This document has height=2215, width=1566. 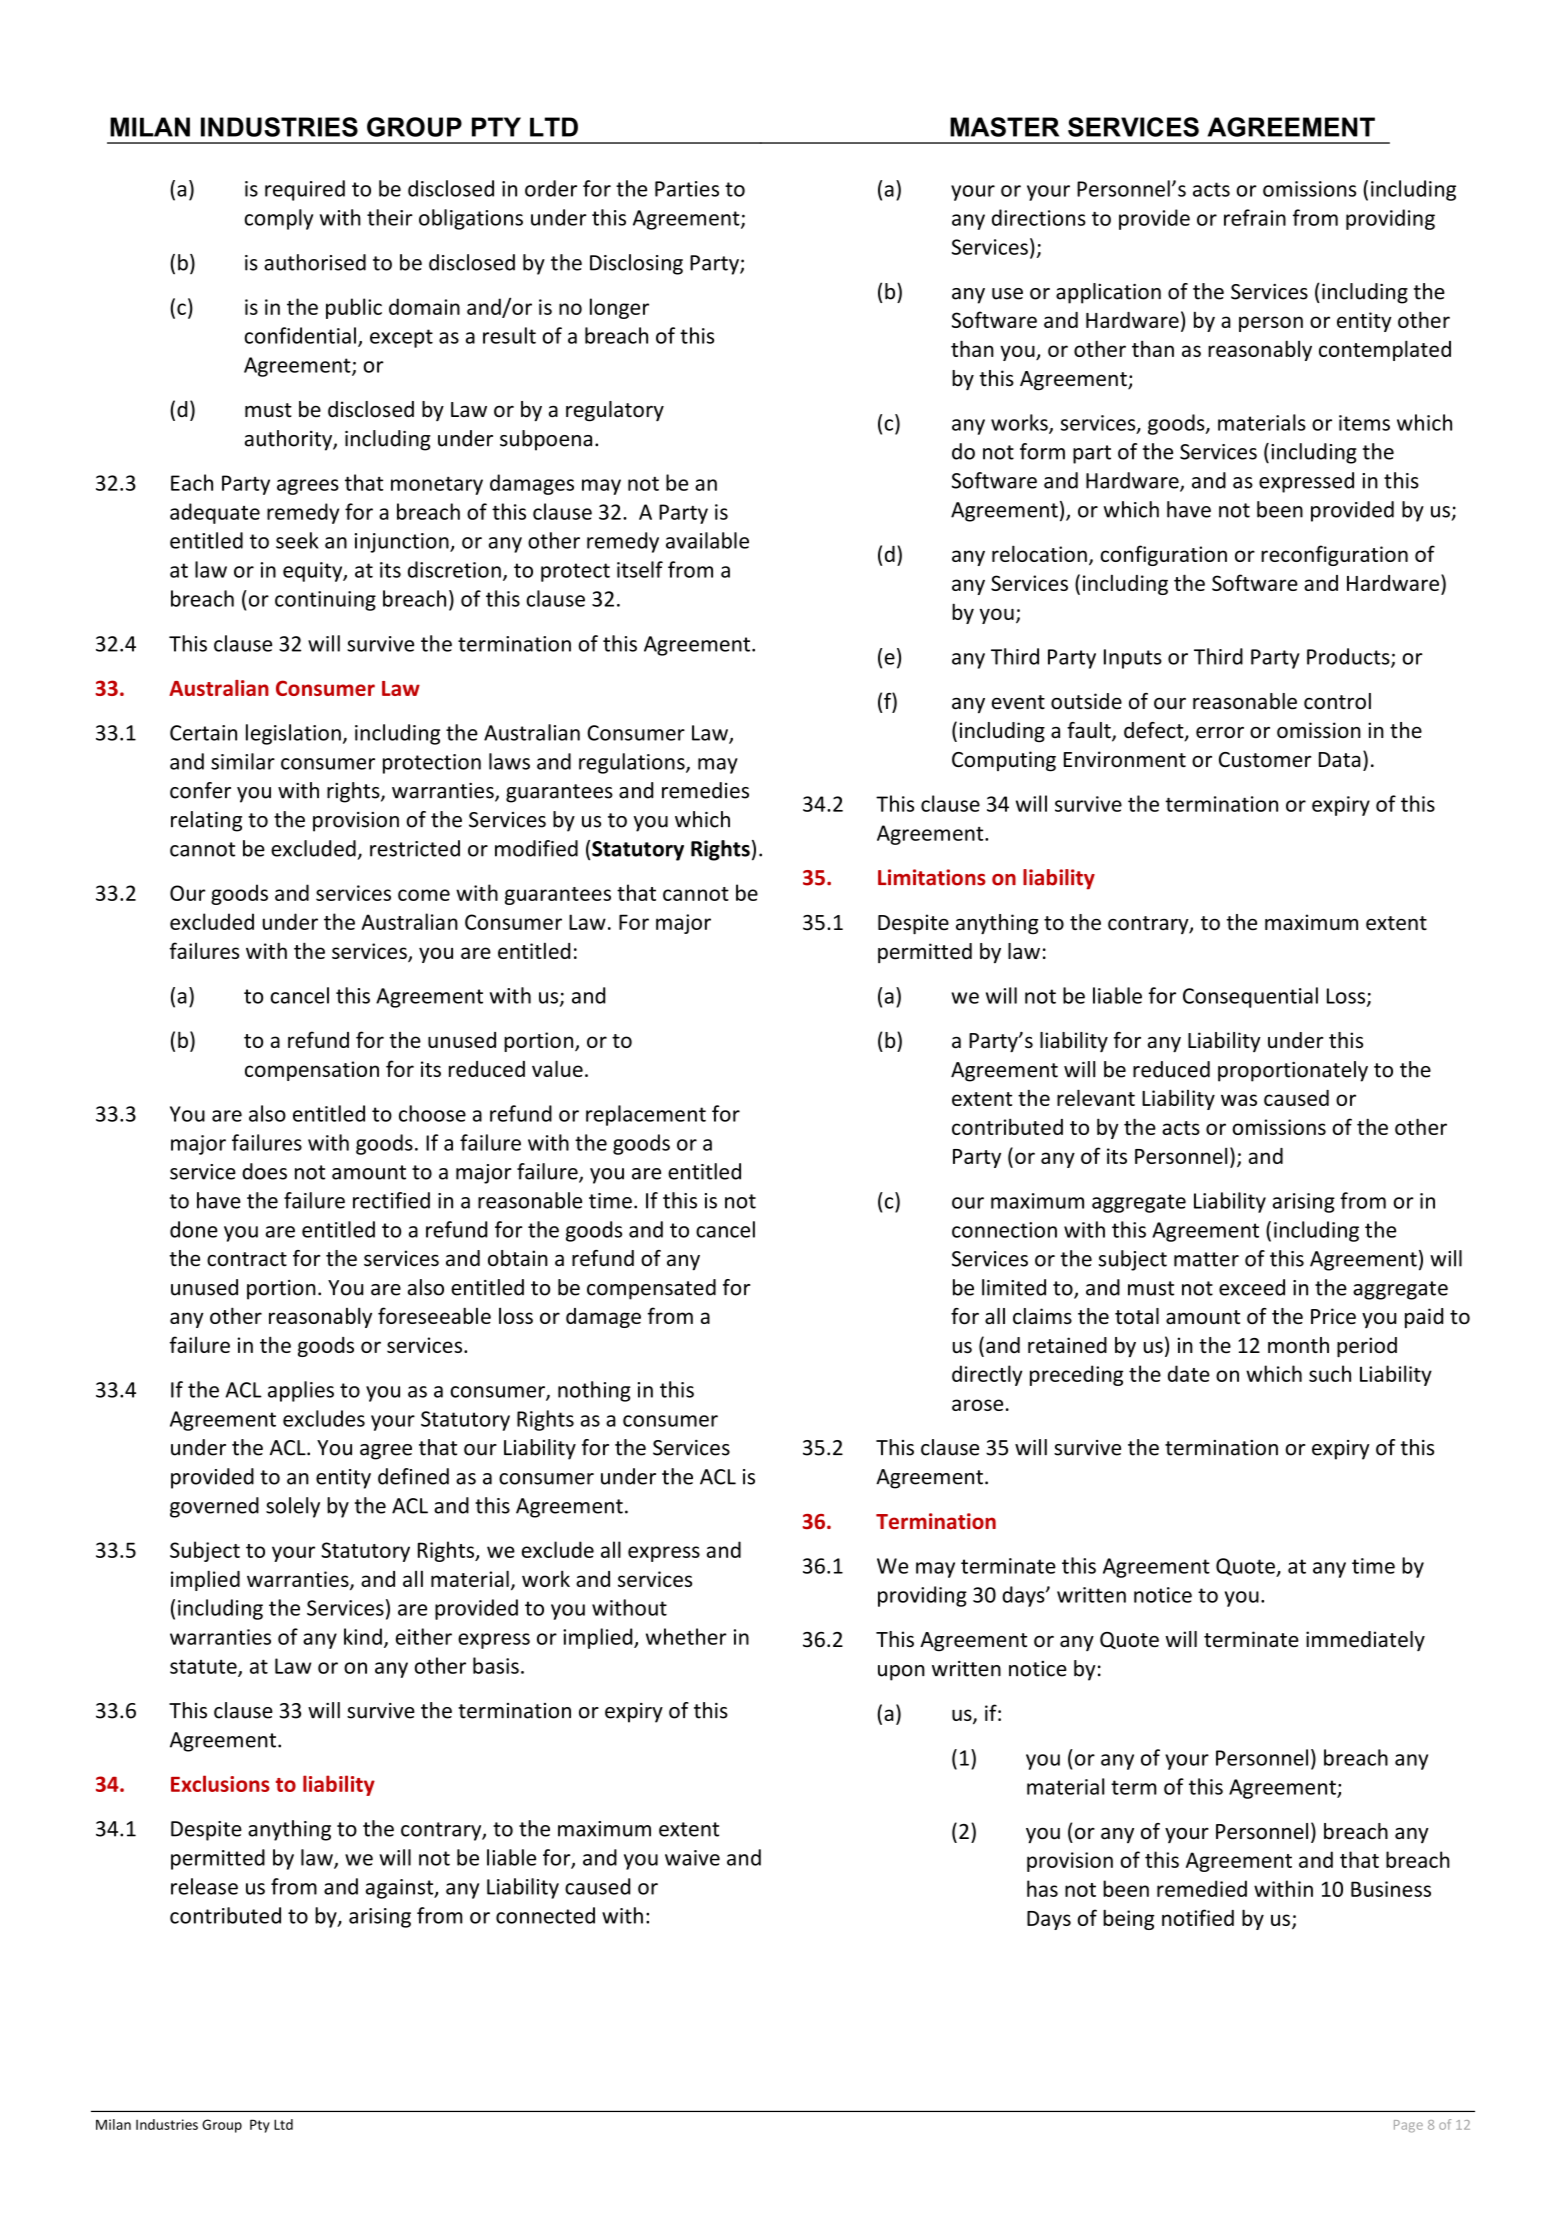 What do you see at coordinates (1265, 760) in the document?
I see `Customer` at bounding box center [1265, 760].
